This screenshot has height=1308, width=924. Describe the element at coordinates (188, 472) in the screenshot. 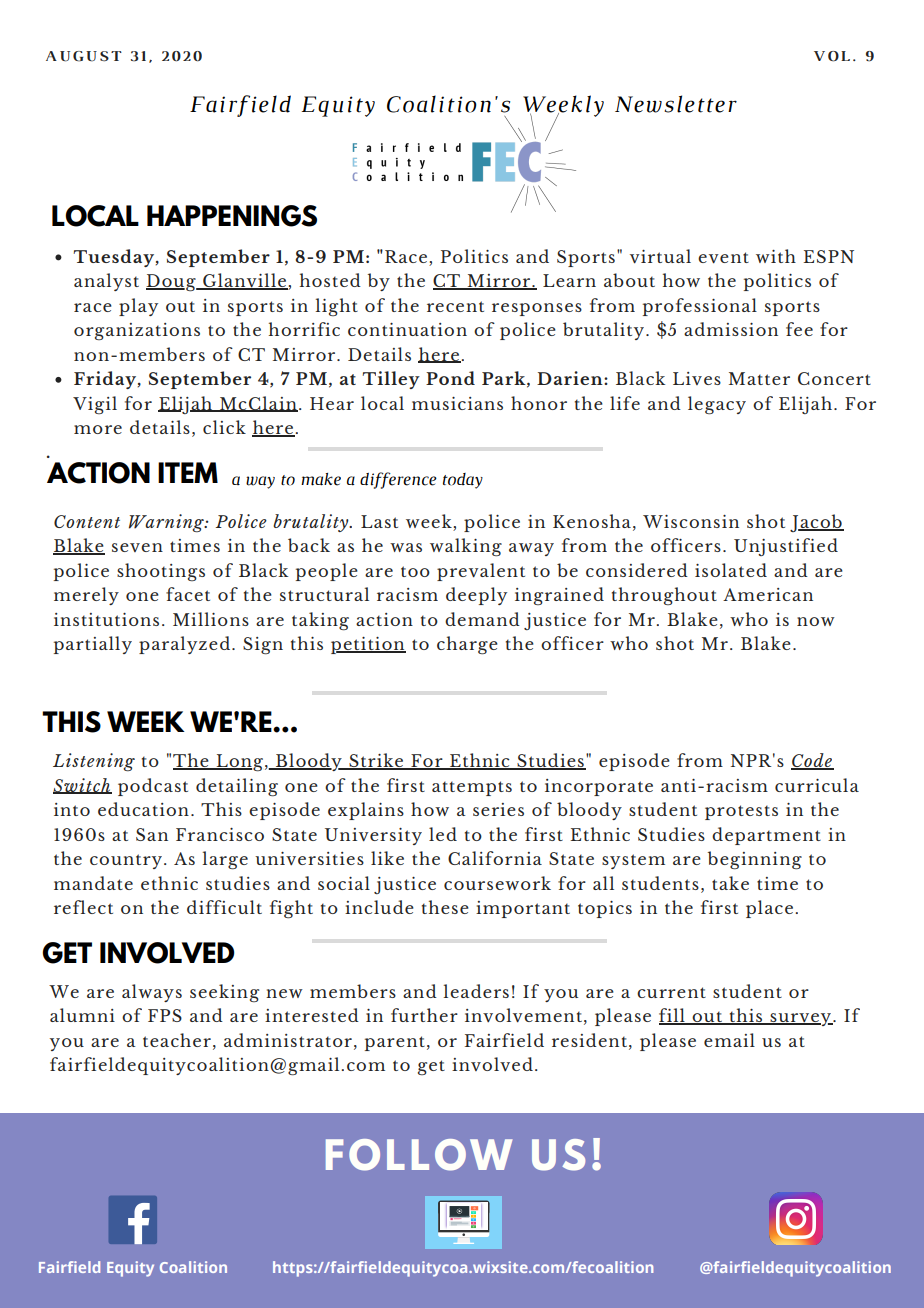

I see `ITEM` at that location.
